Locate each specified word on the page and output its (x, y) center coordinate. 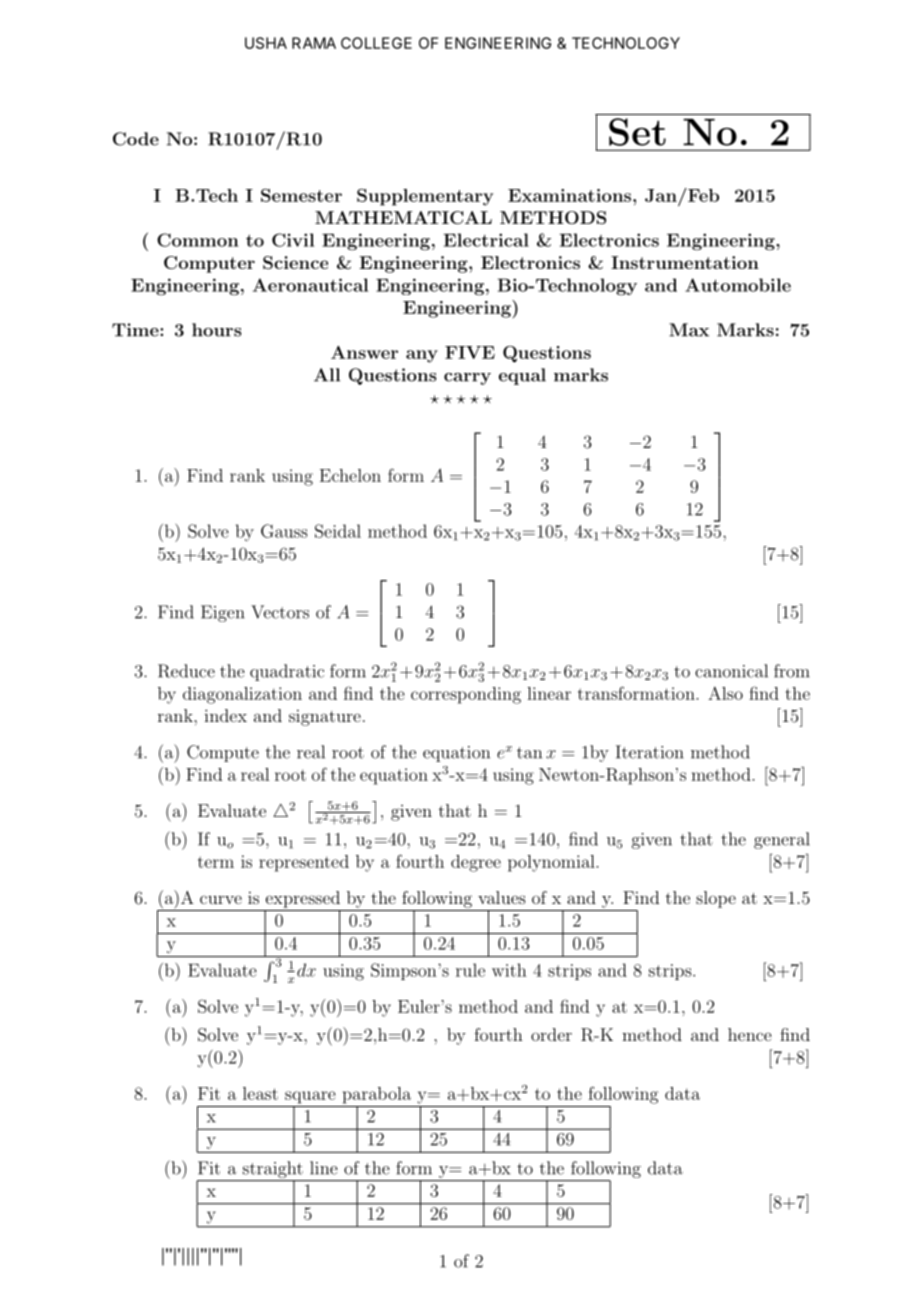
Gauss (284, 531)
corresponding (466, 695)
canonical (731, 671)
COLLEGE (376, 43)
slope (716, 899)
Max (689, 330)
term (216, 862)
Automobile (738, 285)
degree (476, 863)
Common (198, 240)
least (260, 1093)
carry (467, 379)
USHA (266, 43)
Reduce (186, 671)
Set (637, 132)
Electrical (486, 240)
